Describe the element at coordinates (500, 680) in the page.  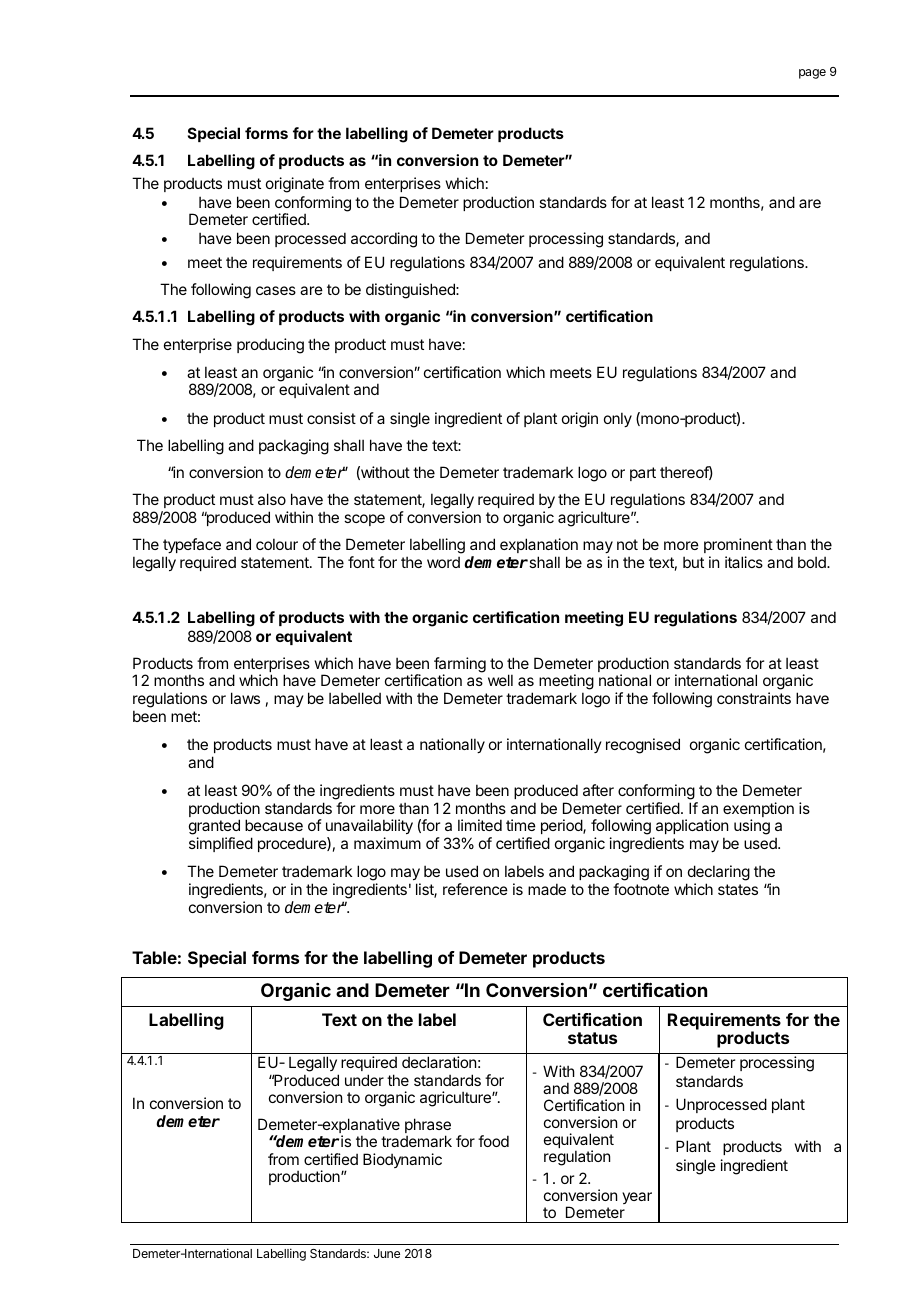
I see `well` at that location.
